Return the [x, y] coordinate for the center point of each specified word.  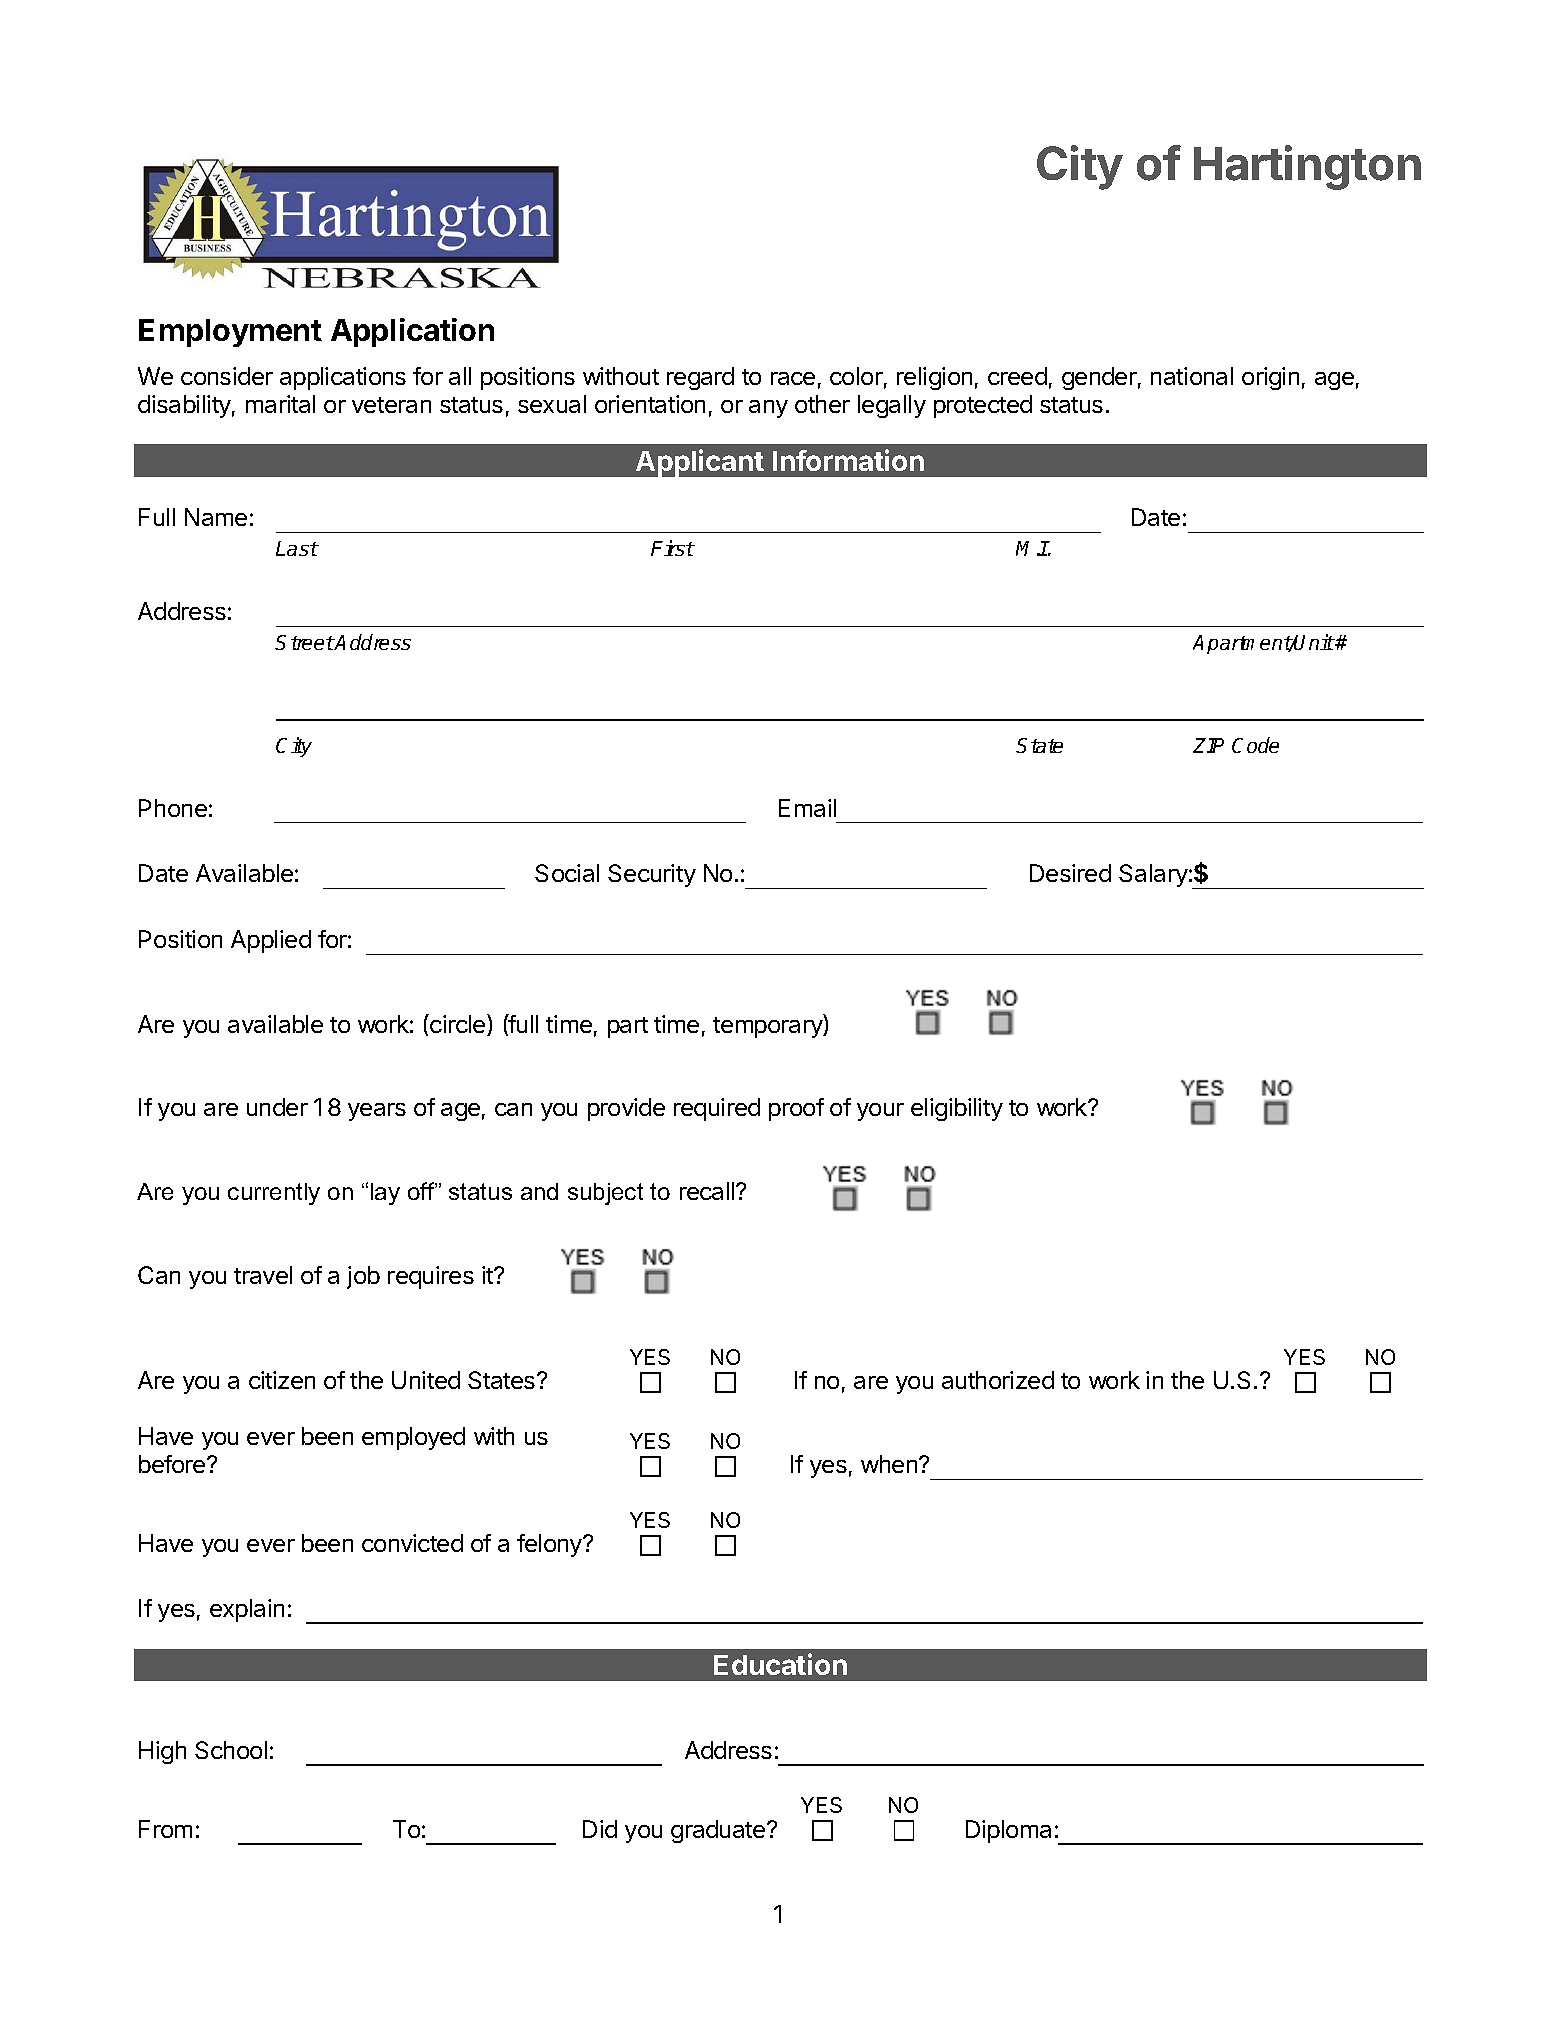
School [231, 1750]
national [1192, 376]
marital [280, 404]
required [717, 1109]
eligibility [957, 1109]
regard [700, 378]
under [277, 1107]
